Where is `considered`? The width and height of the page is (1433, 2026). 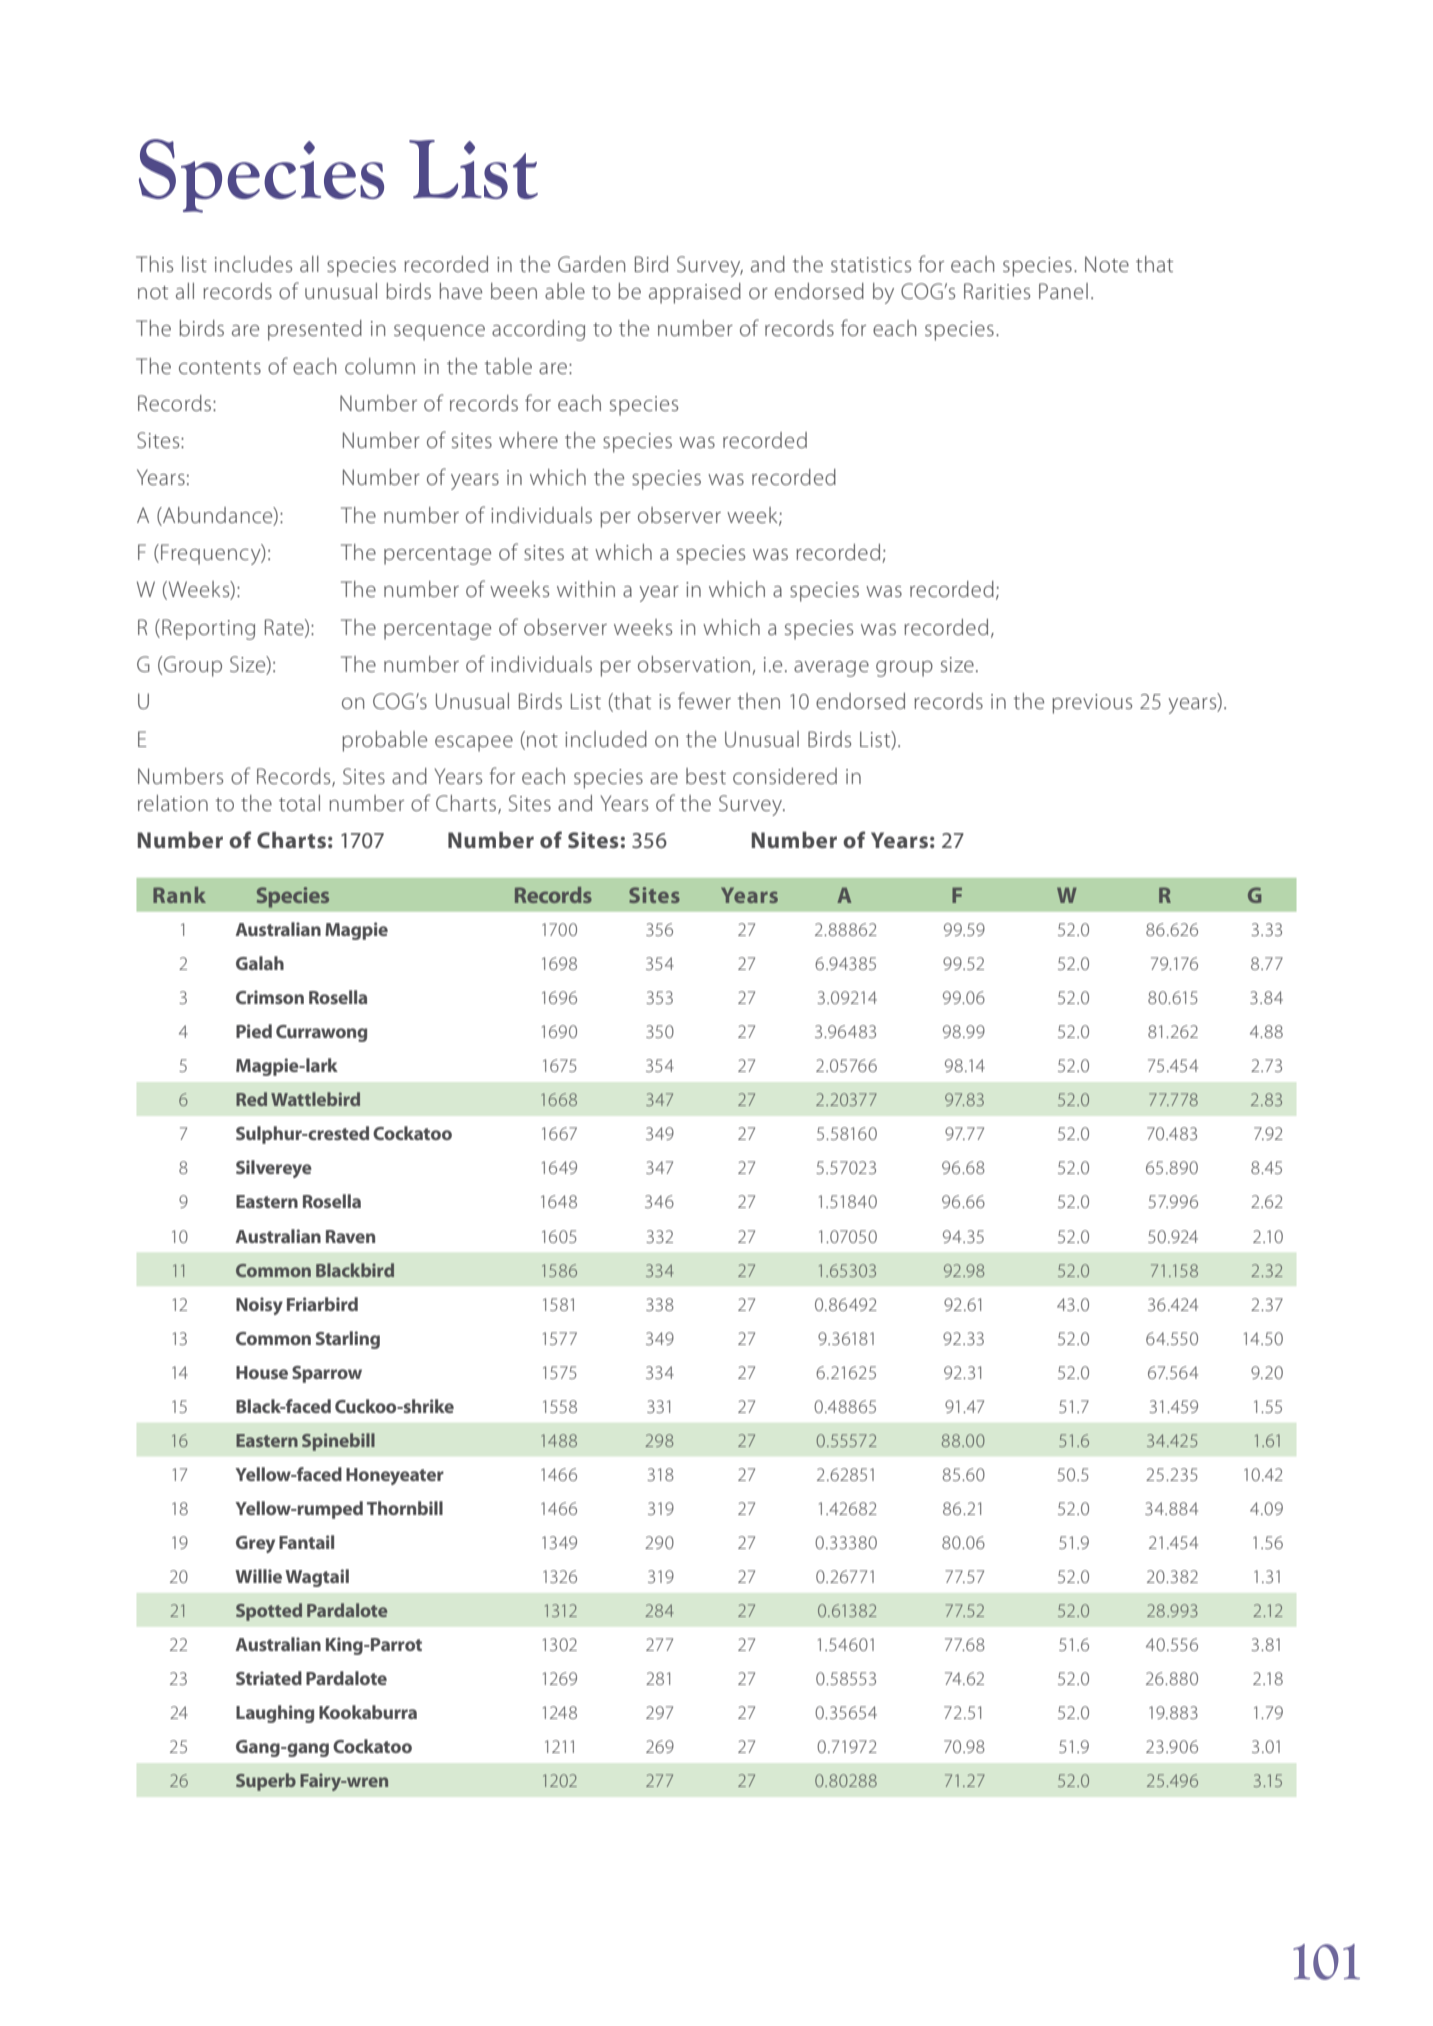
considered is located at coordinates (785, 776).
